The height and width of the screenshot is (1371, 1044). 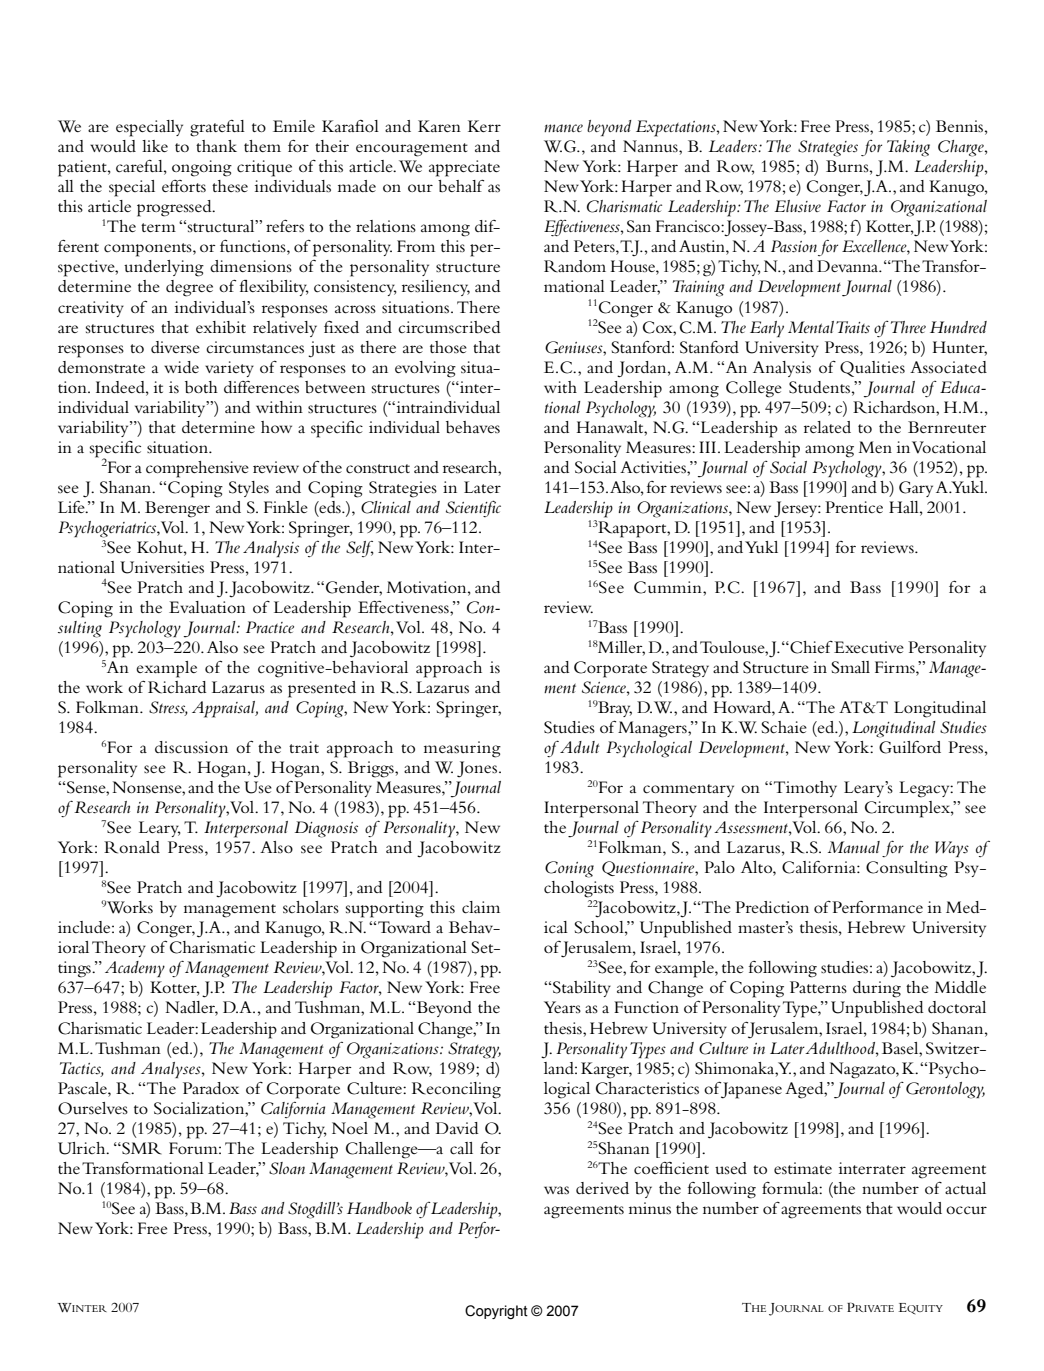 I want to click on Analyses, so click(x=172, y=1070).
